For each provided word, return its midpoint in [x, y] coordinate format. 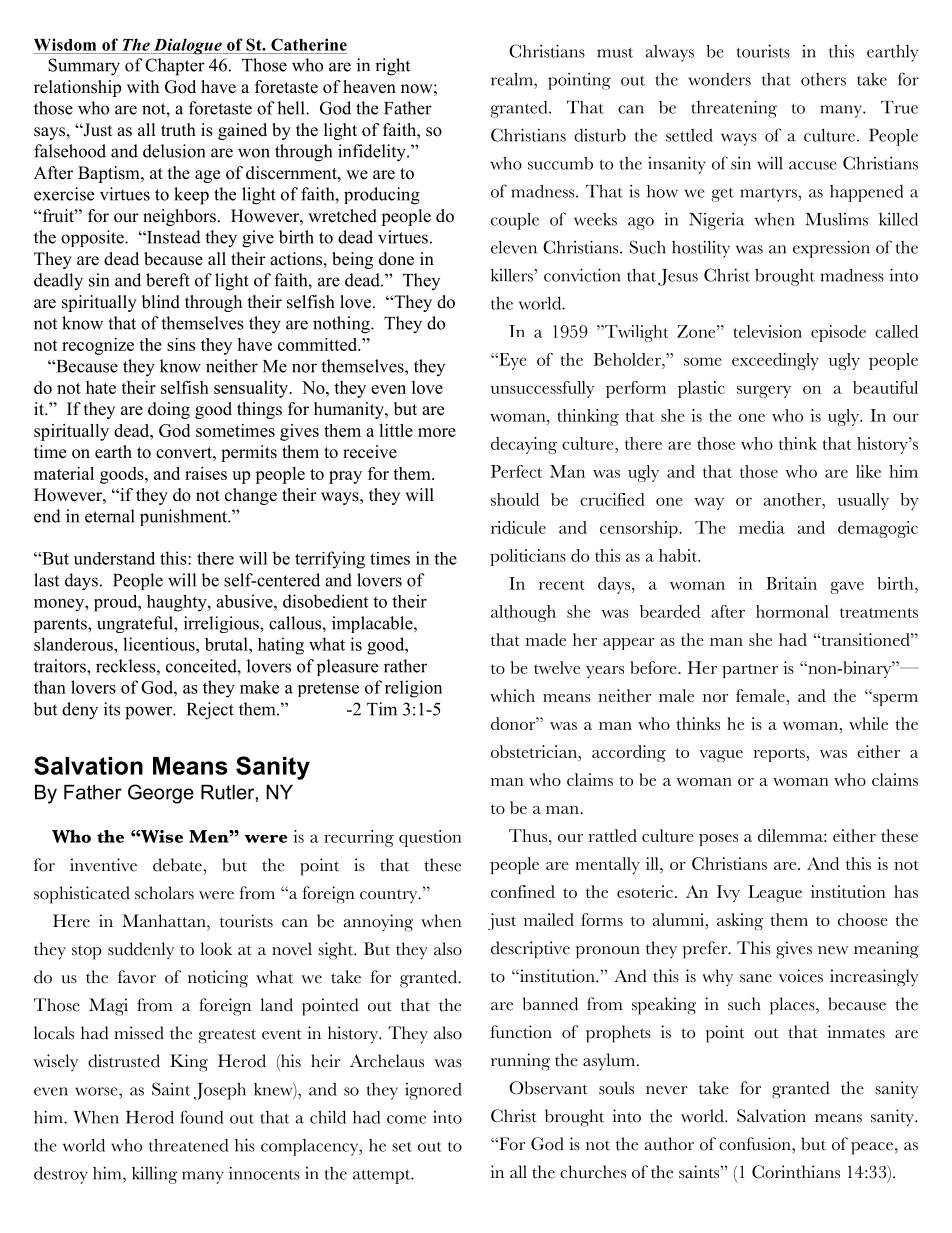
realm [513, 79]
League [775, 893]
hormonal [792, 611]
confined [523, 891]
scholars [164, 893]
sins [181, 344]
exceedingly [775, 361]
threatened [188, 1145]
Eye [512, 361]
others [823, 79]
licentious [160, 644]
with [143, 86]
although [523, 613]
